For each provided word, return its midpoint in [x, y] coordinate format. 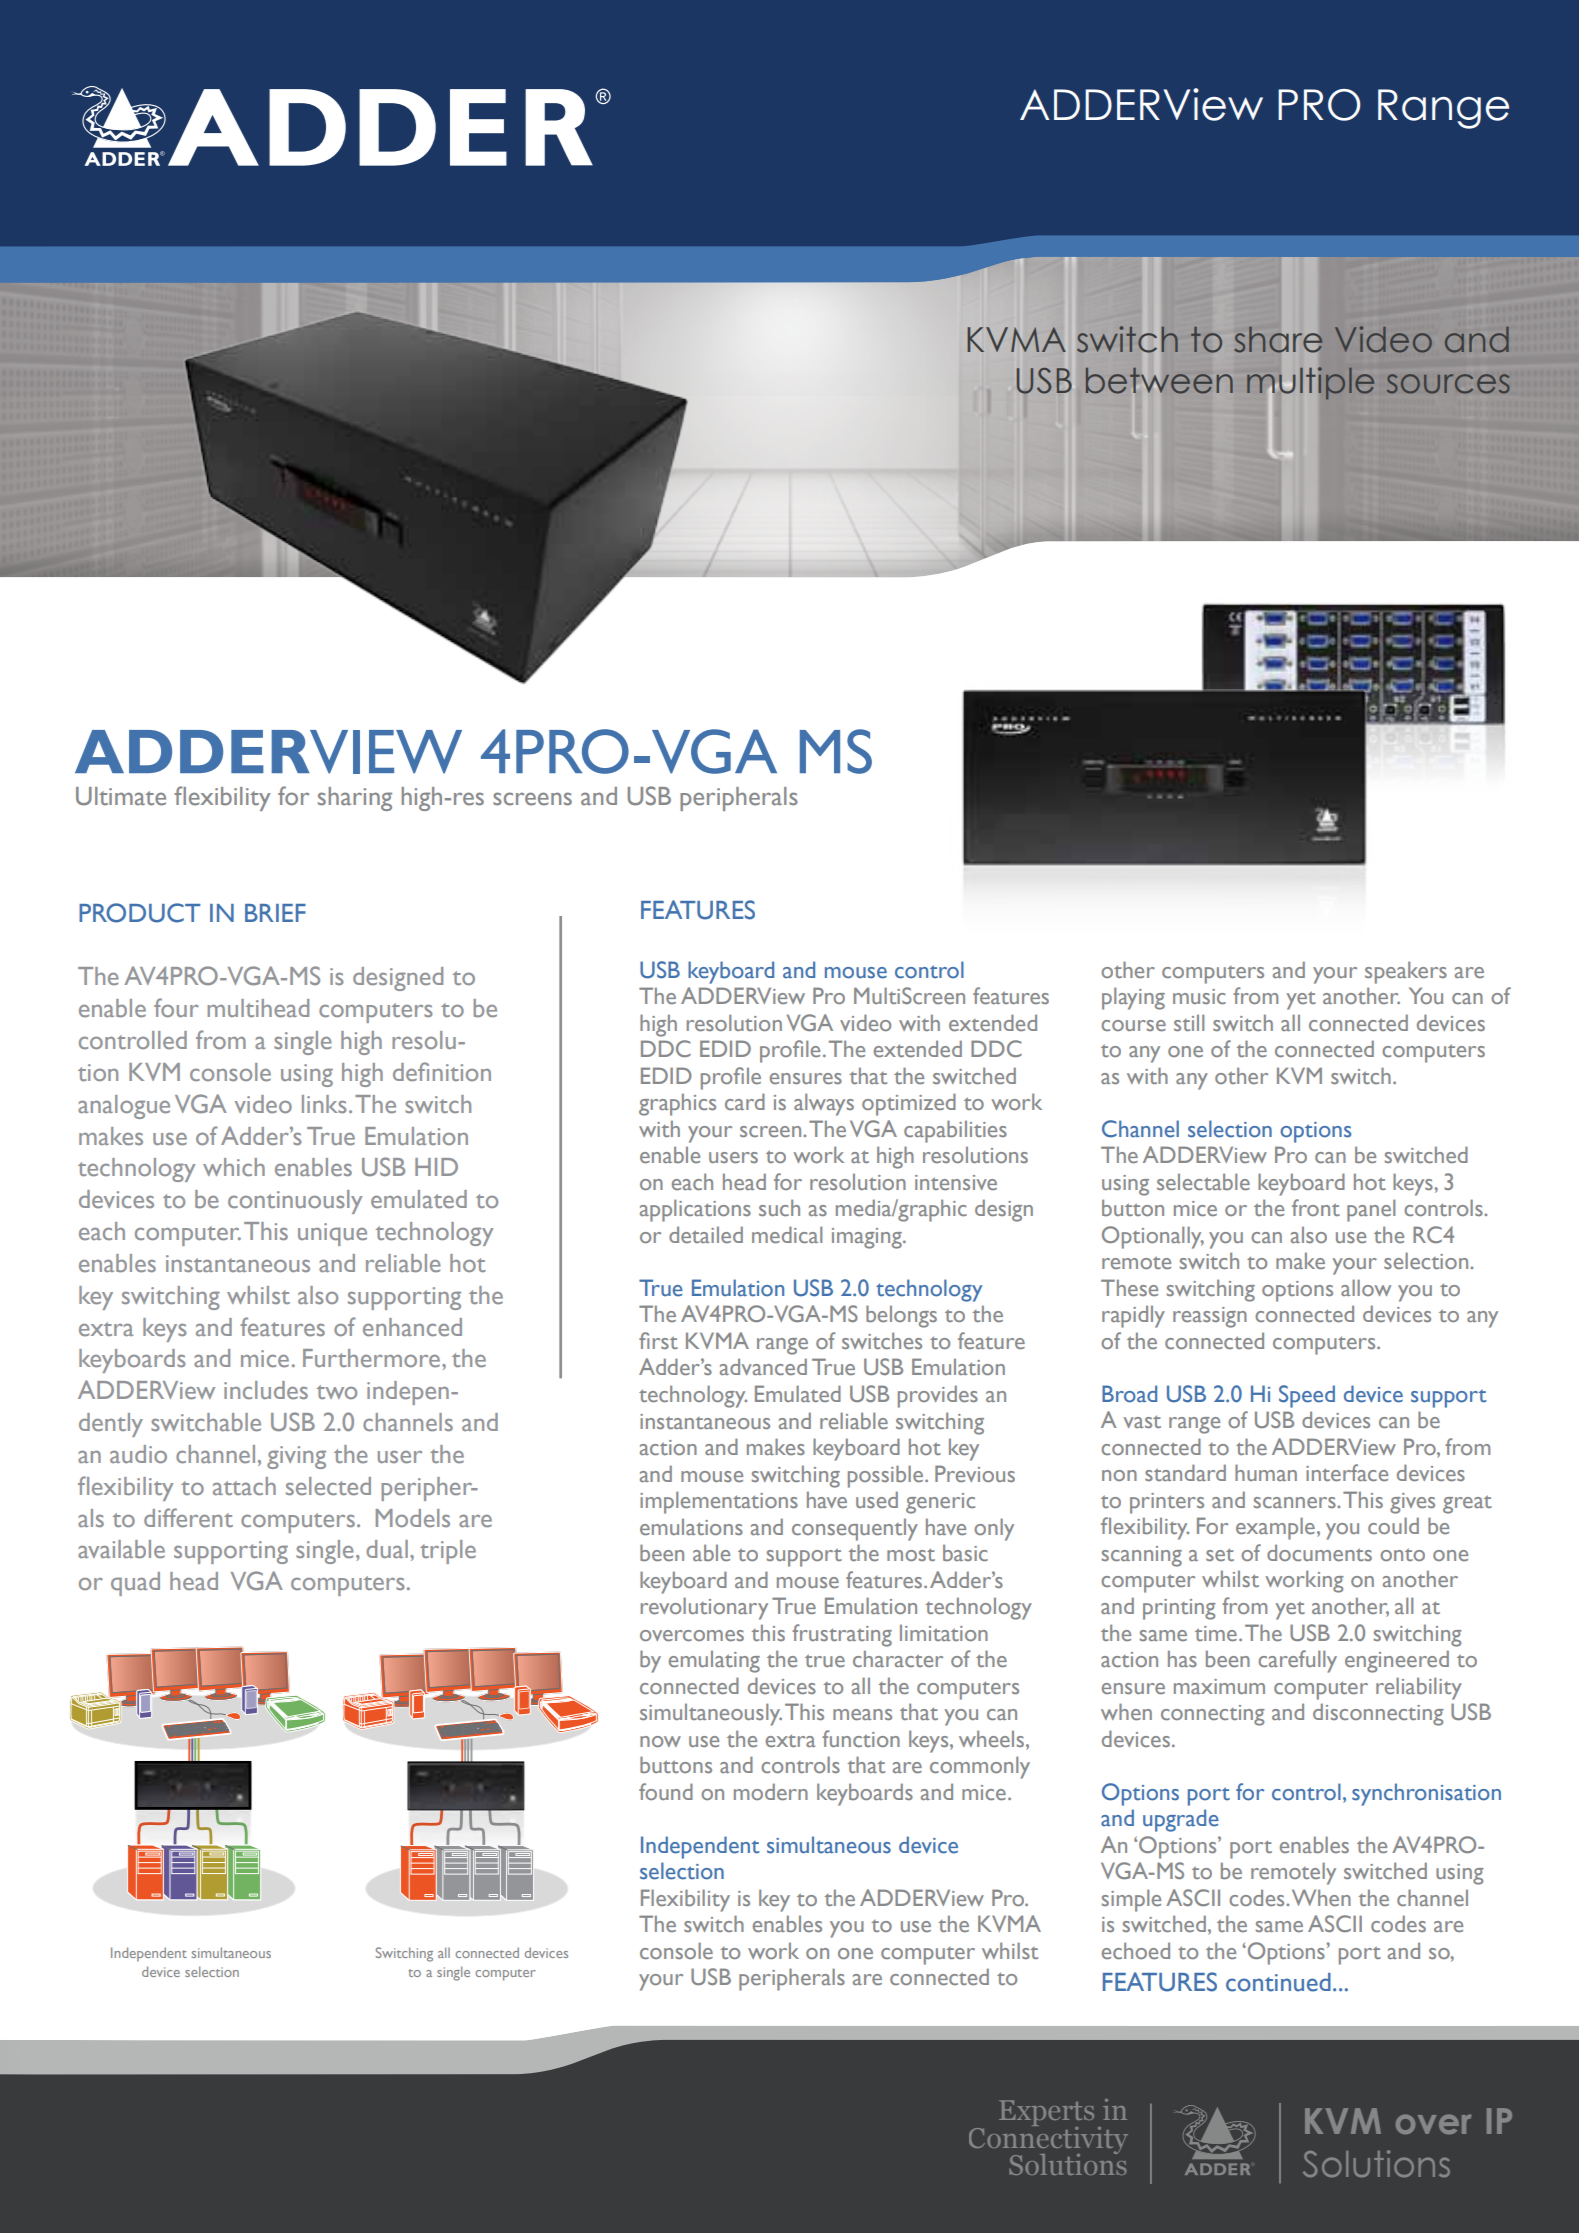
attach [244, 1486]
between [1159, 381]
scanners [1296, 1502]
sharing [355, 799]
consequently [855, 1529]
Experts [1046, 2114]
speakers [1406, 972]
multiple [1310, 384]
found [666, 1791]
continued [1278, 1982]
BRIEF [275, 913]
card [745, 1101]
